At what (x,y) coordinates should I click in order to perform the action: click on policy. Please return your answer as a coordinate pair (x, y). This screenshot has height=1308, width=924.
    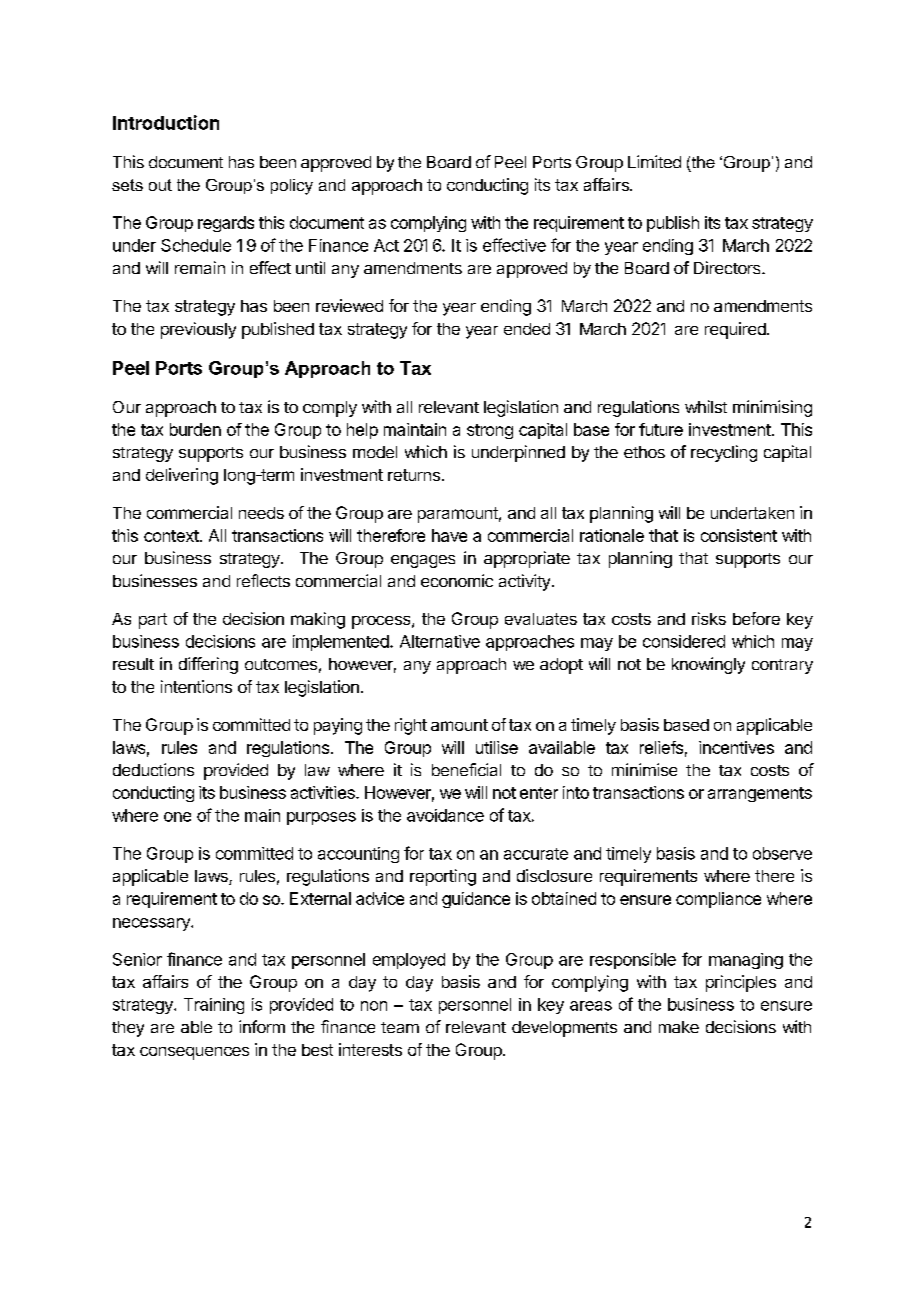
    Looking at the image, I should click on (292, 187).
